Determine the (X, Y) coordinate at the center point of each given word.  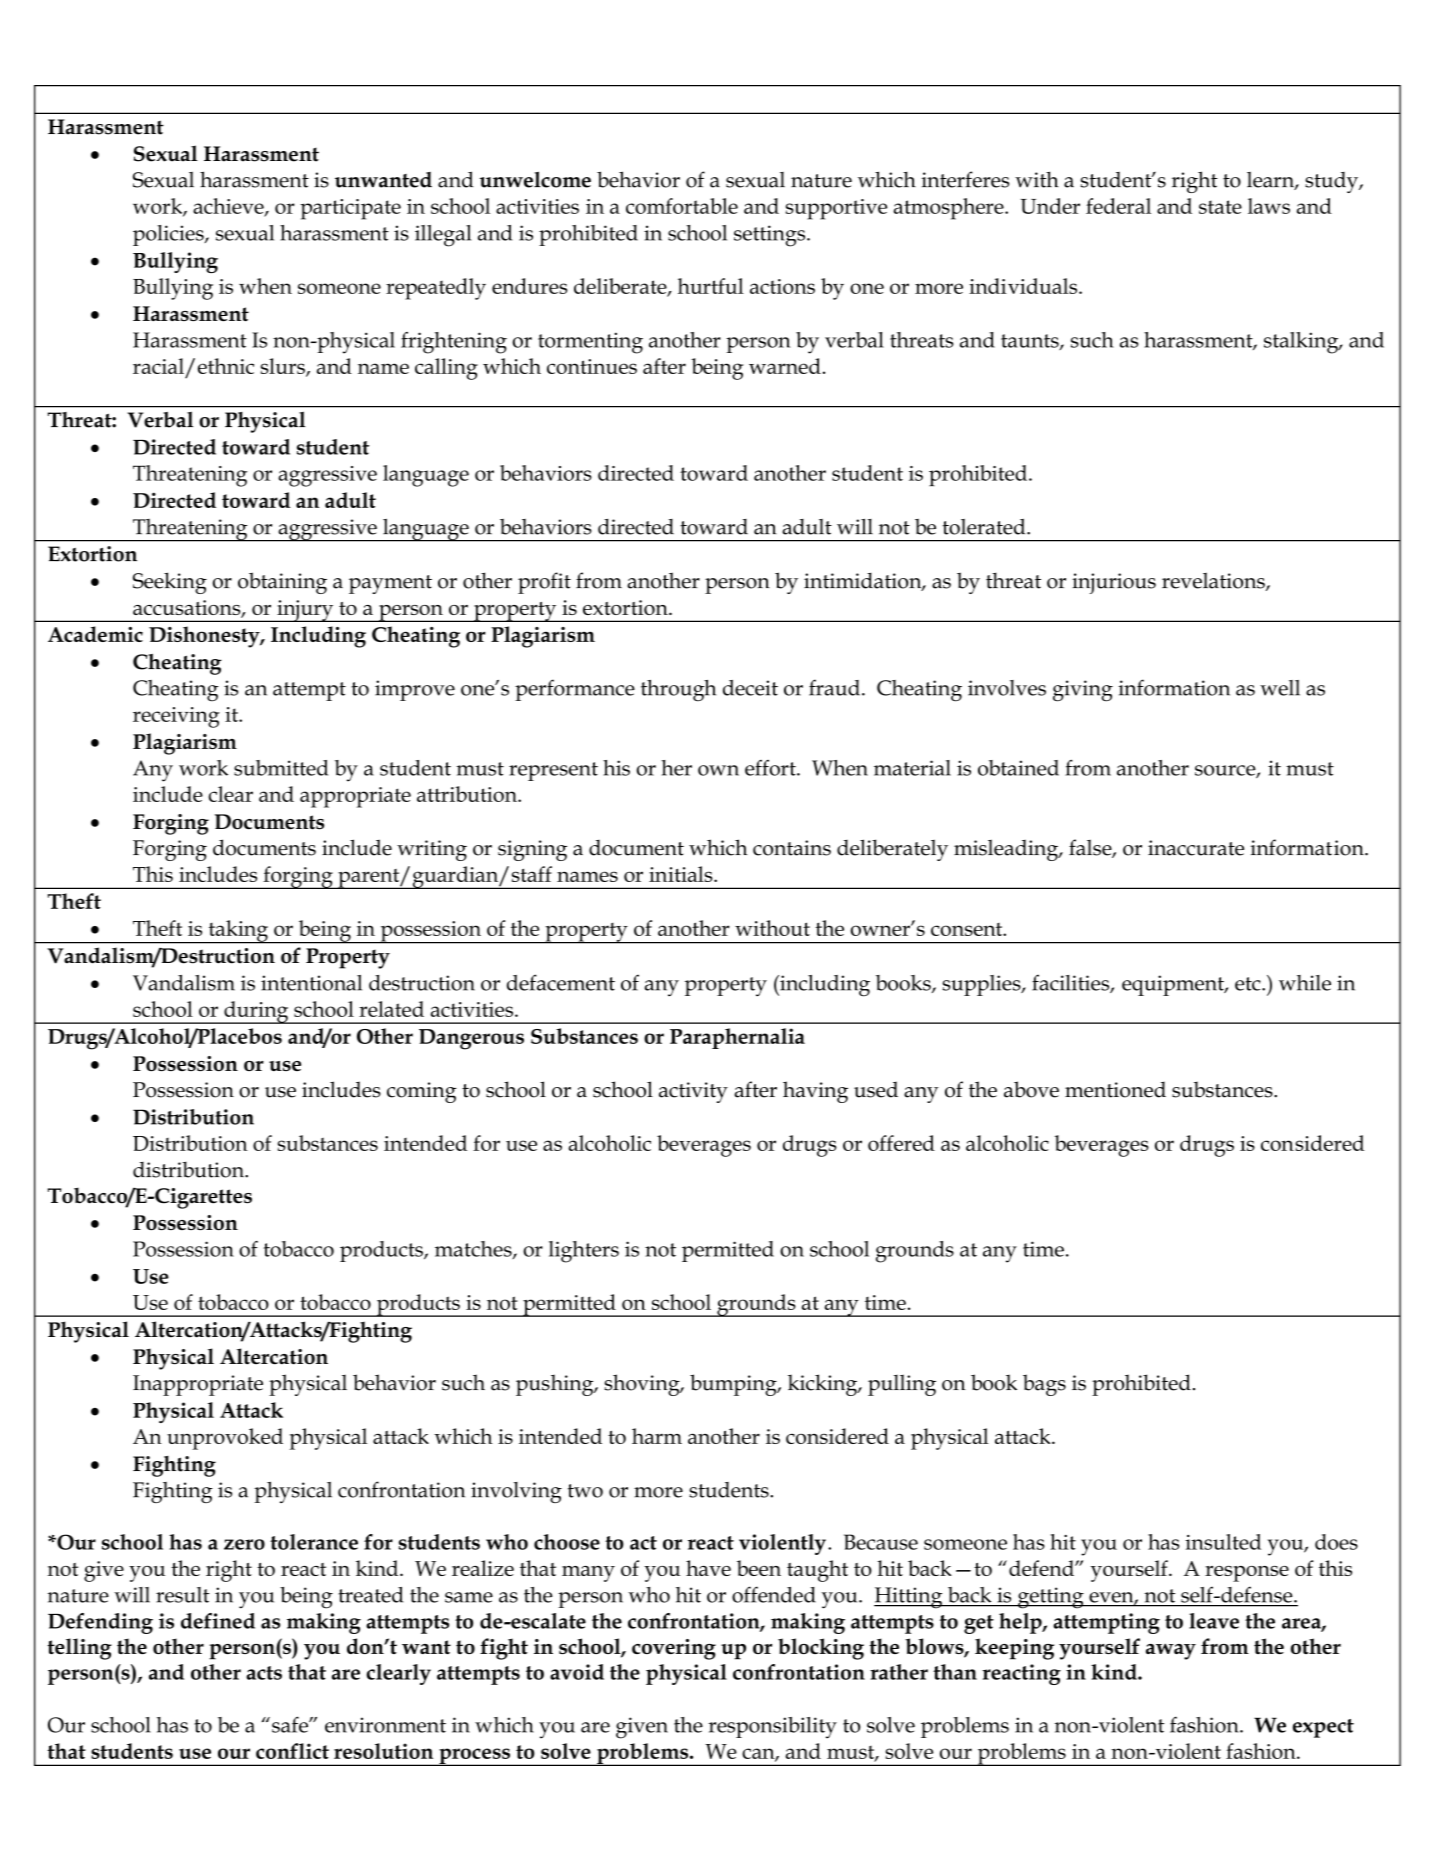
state (1220, 207)
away (1171, 1652)
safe (291, 1724)
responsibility (772, 1728)
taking (238, 932)
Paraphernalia (737, 1038)
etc (1249, 984)
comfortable (682, 206)
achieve (229, 207)
